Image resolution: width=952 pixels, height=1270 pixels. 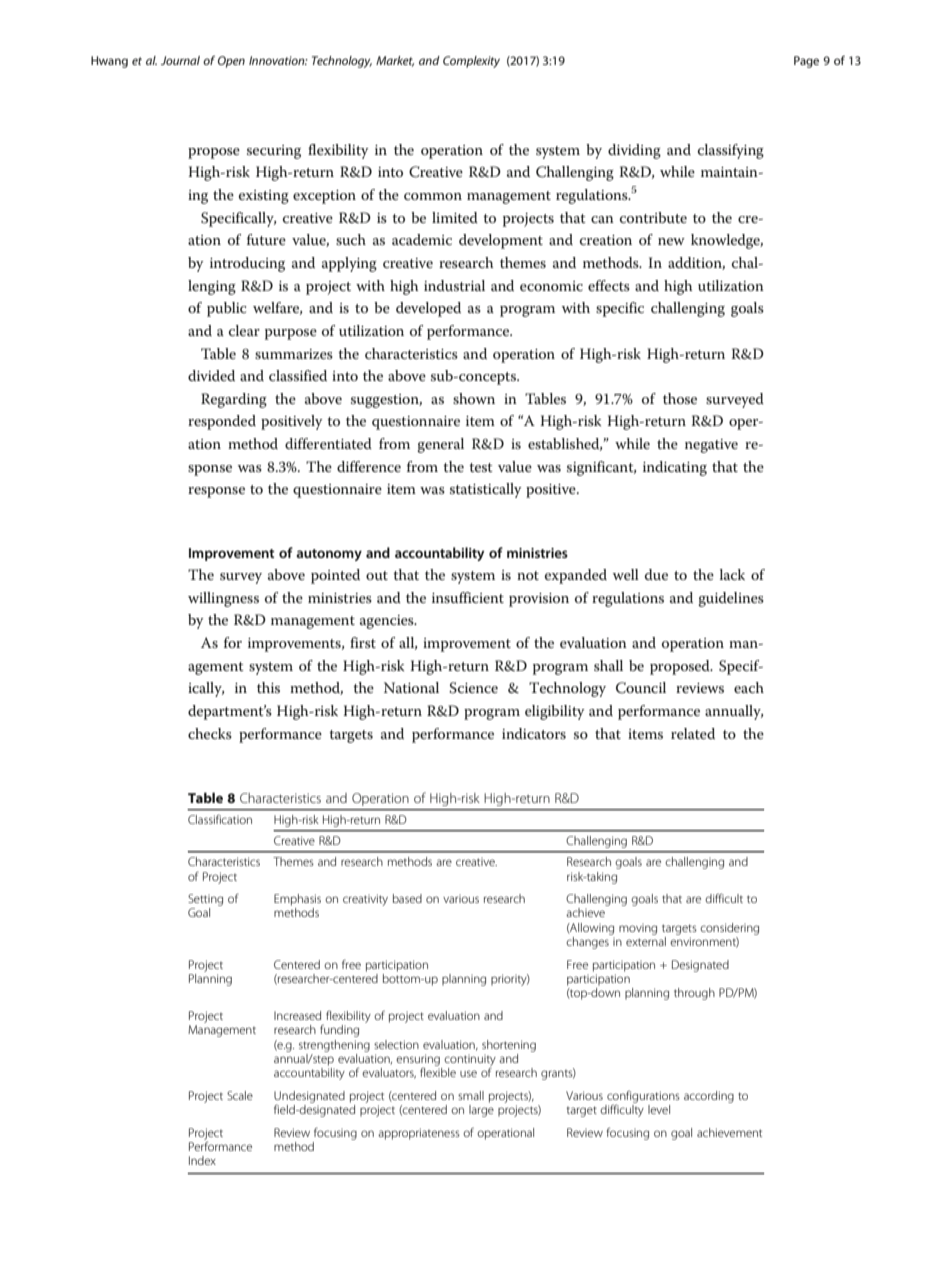 I want to click on insufficient, so click(x=468, y=597).
